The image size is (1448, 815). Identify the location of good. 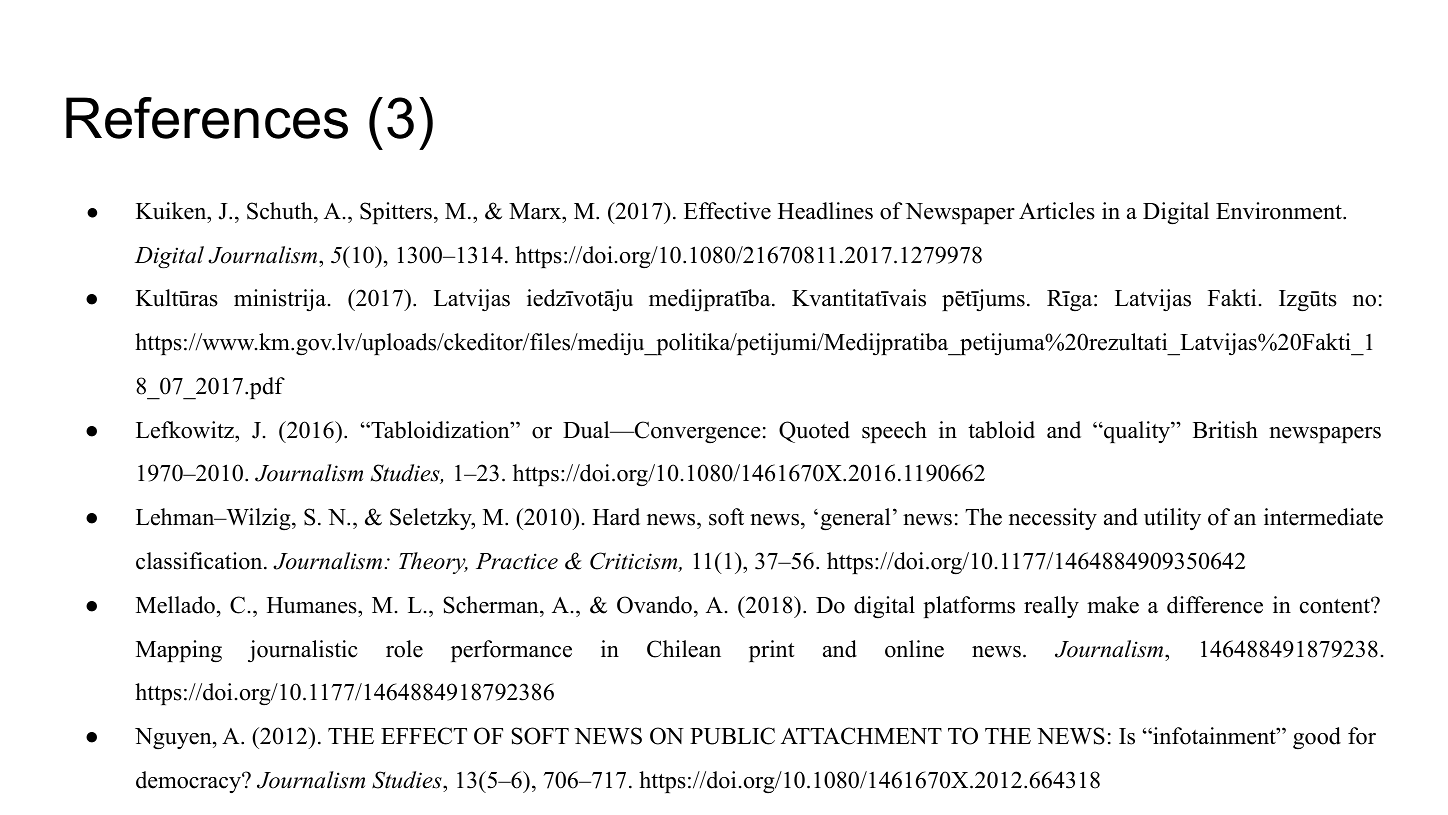
(1317, 738).
